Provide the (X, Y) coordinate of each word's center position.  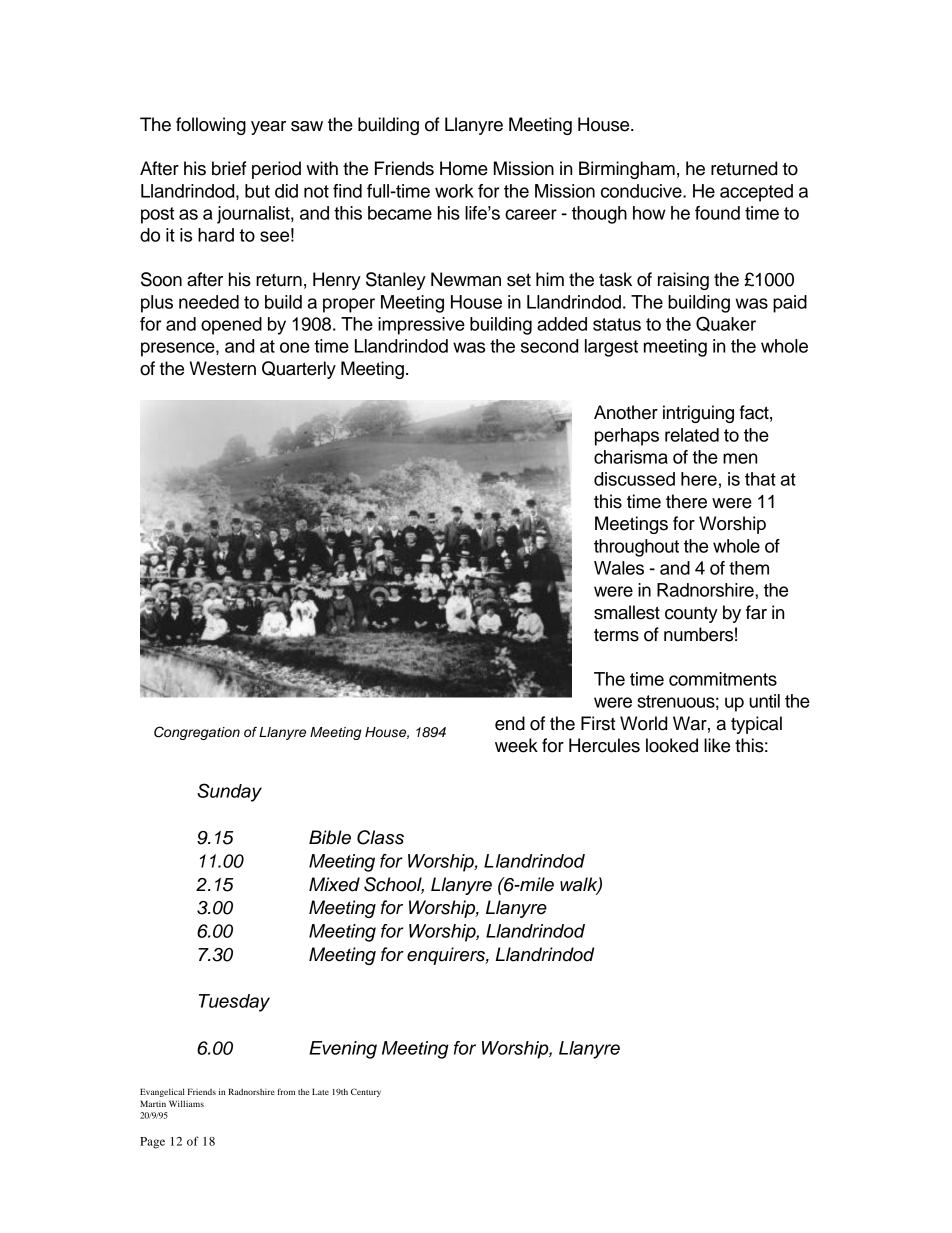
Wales (619, 568)
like (717, 745)
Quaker (726, 324)
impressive (421, 326)
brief (229, 168)
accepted (756, 193)
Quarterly (299, 370)
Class (380, 837)
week (516, 745)
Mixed (334, 884)
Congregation (197, 733)
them (749, 568)
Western (223, 368)
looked (672, 745)
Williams (186, 1103)
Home (464, 168)
